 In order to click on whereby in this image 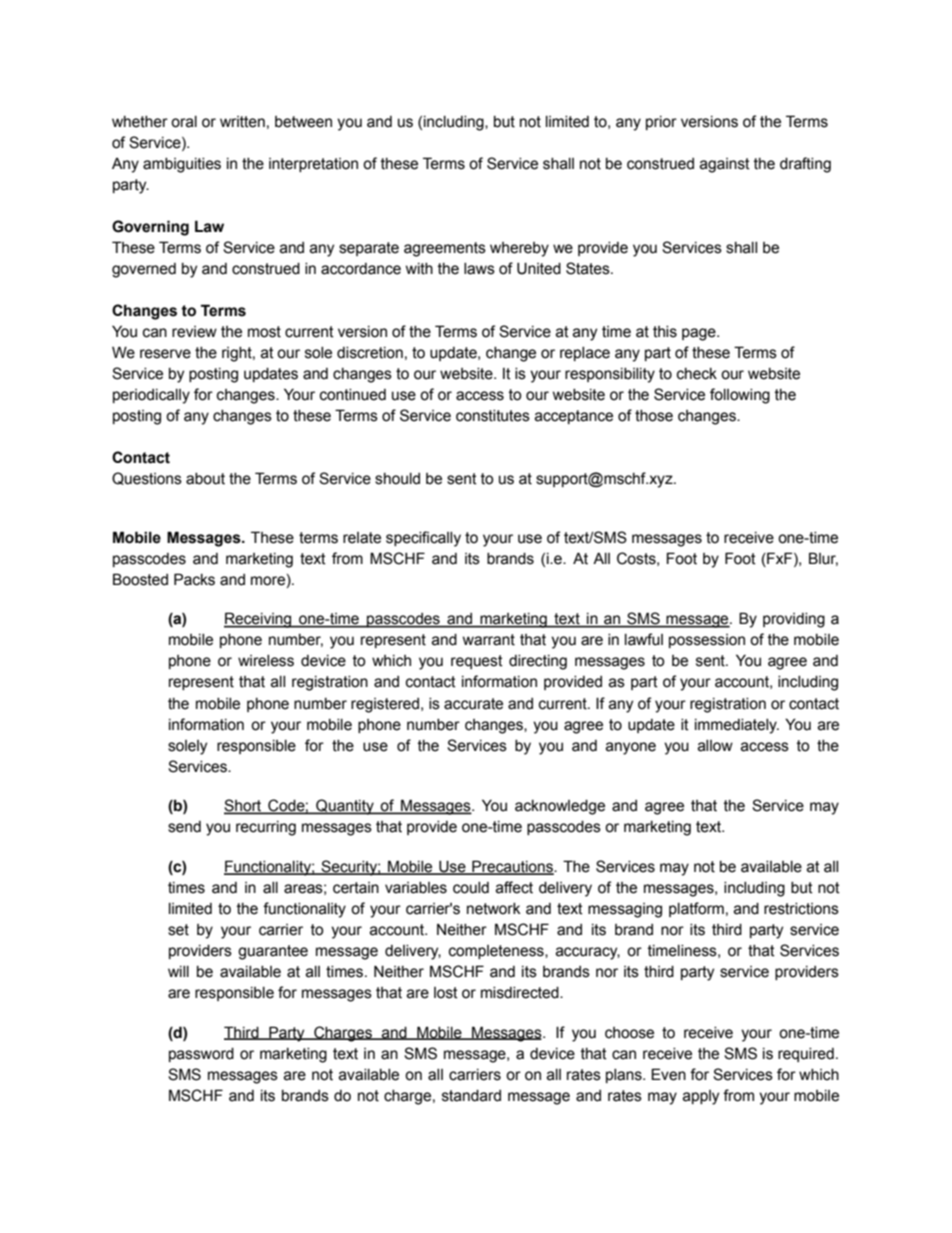, I will do `click(519, 249)`.
